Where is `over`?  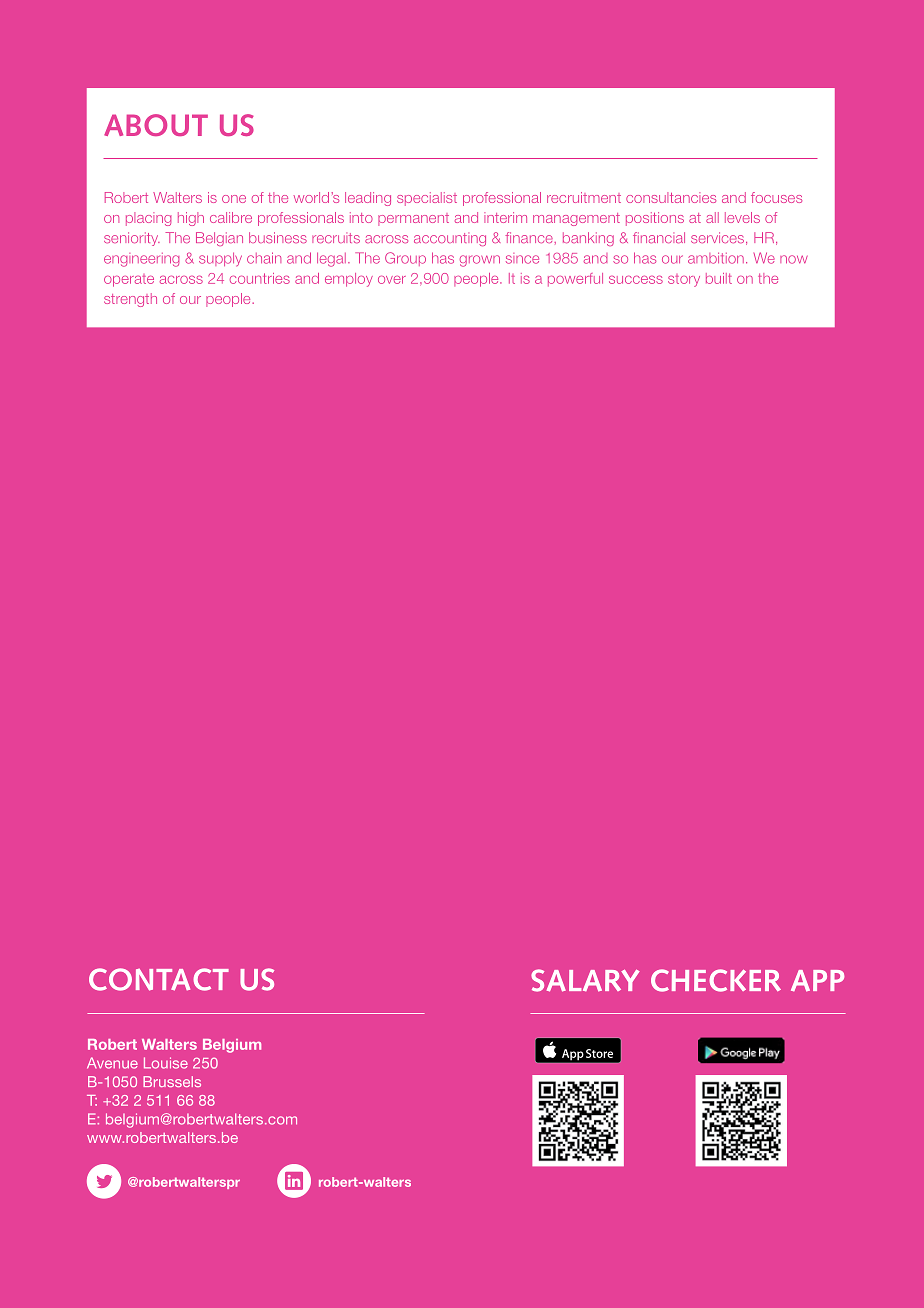
over is located at coordinates (392, 280).
